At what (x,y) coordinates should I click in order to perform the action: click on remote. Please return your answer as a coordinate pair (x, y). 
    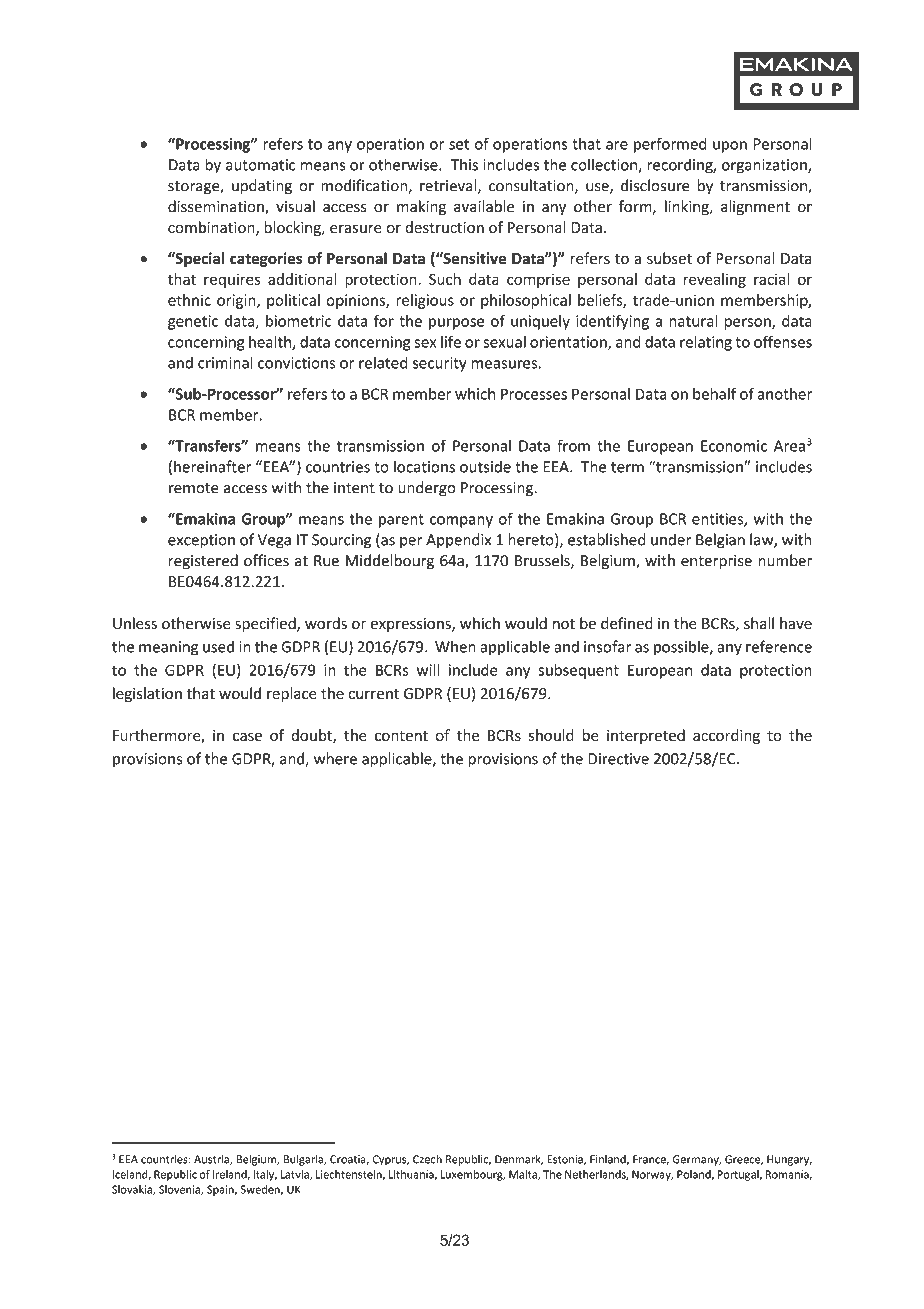
    Looking at the image, I should click on (194, 488).
